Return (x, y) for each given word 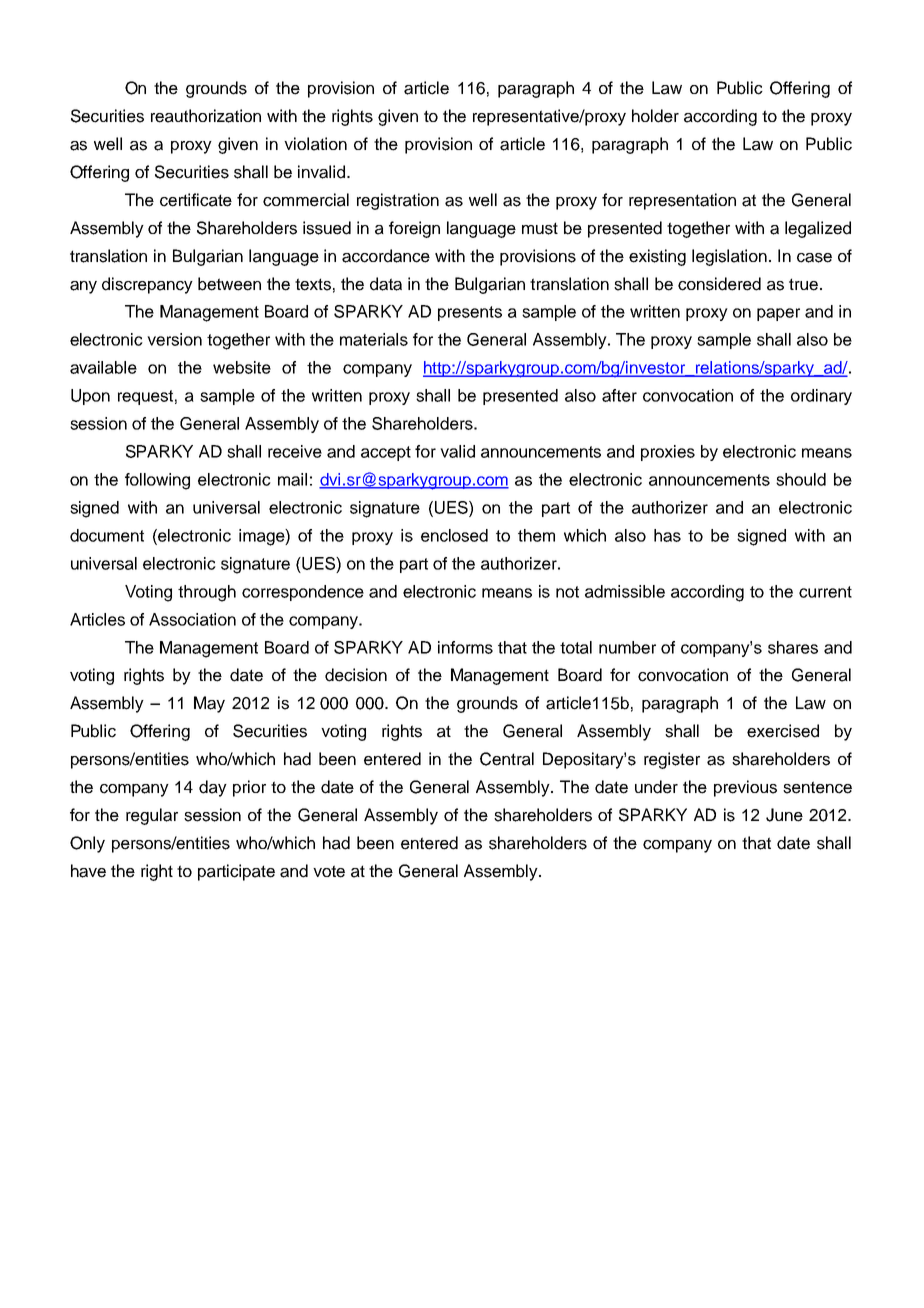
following (157, 481)
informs (465, 647)
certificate (196, 200)
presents (470, 313)
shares (793, 647)
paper (778, 314)
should (801, 479)
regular (152, 816)
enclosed (454, 535)
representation (682, 201)
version (174, 339)
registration (398, 201)
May (209, 704)
